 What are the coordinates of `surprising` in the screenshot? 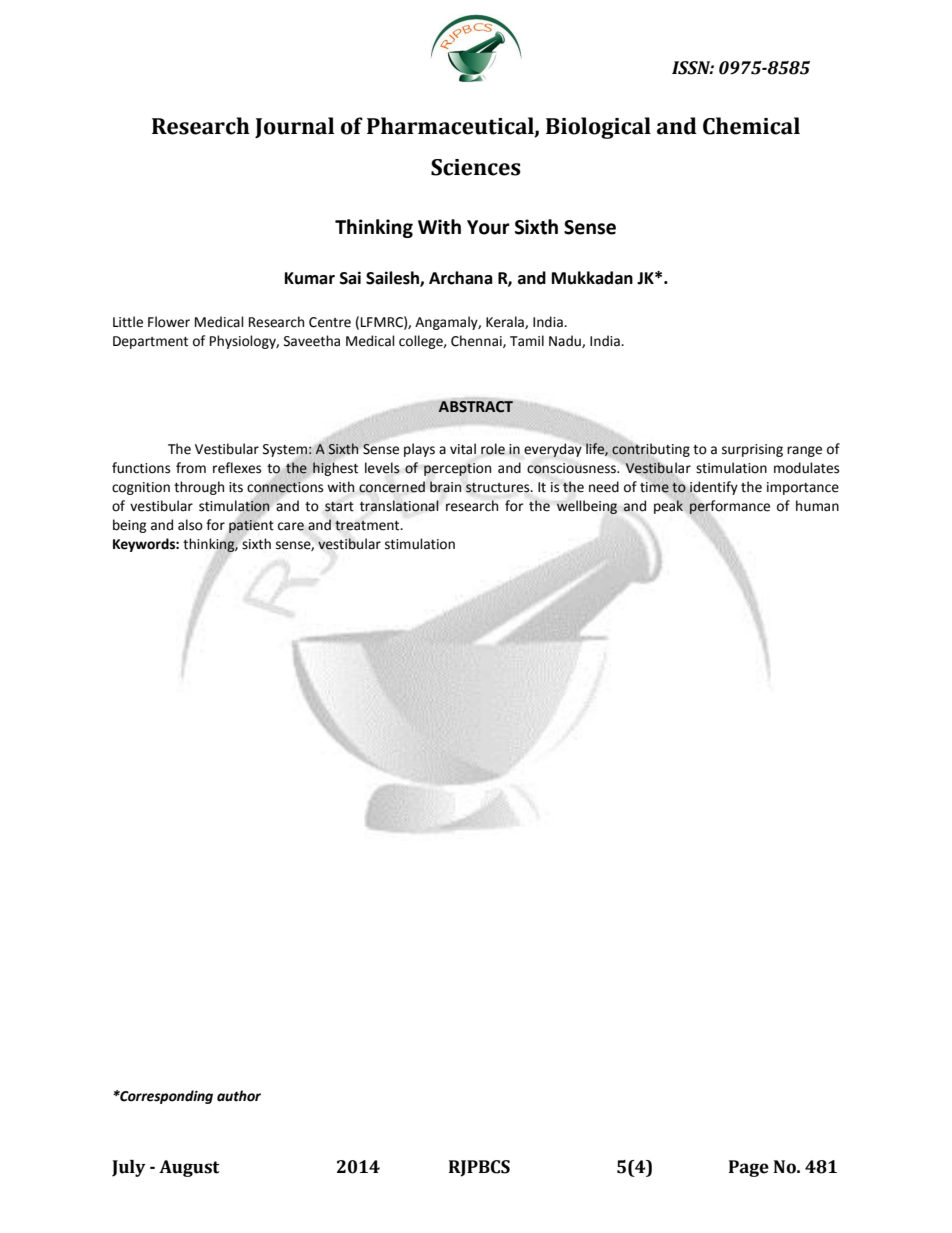 It's located at (752, 450).
